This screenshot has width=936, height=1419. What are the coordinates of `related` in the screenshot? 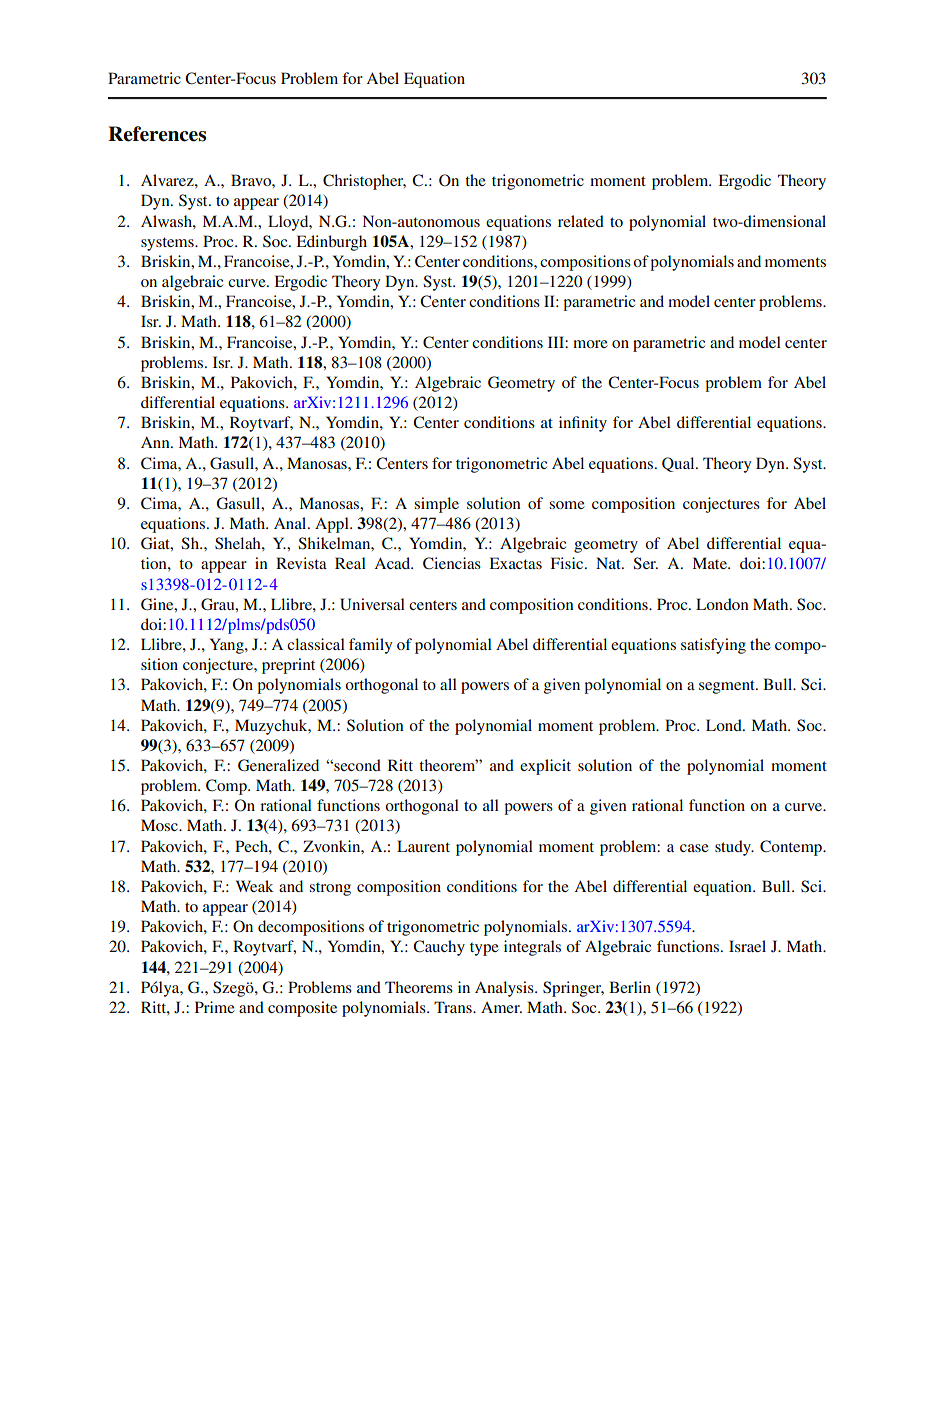 It's located at (581, 221).
